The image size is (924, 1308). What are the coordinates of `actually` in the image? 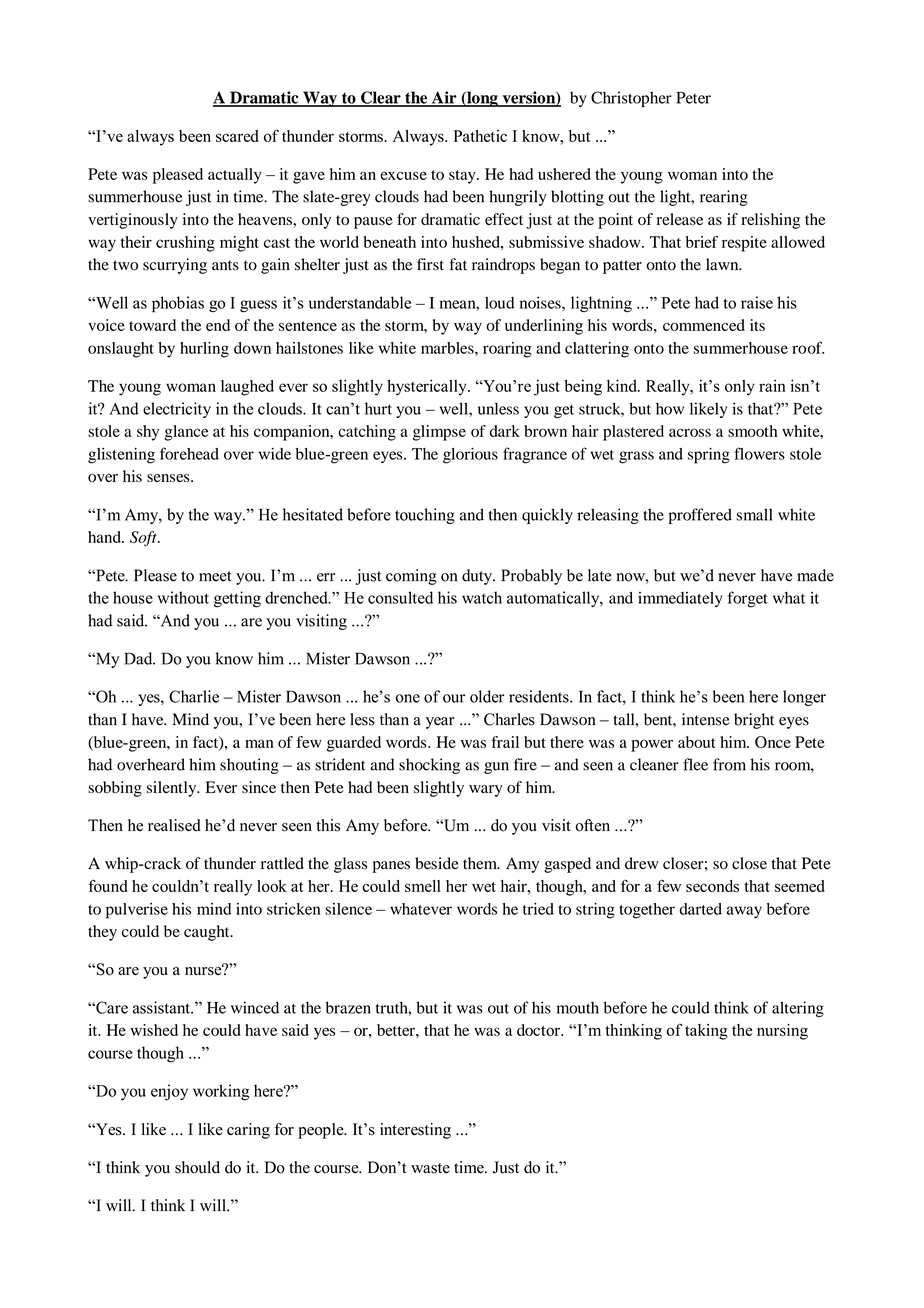 It's located at (235, 176).
